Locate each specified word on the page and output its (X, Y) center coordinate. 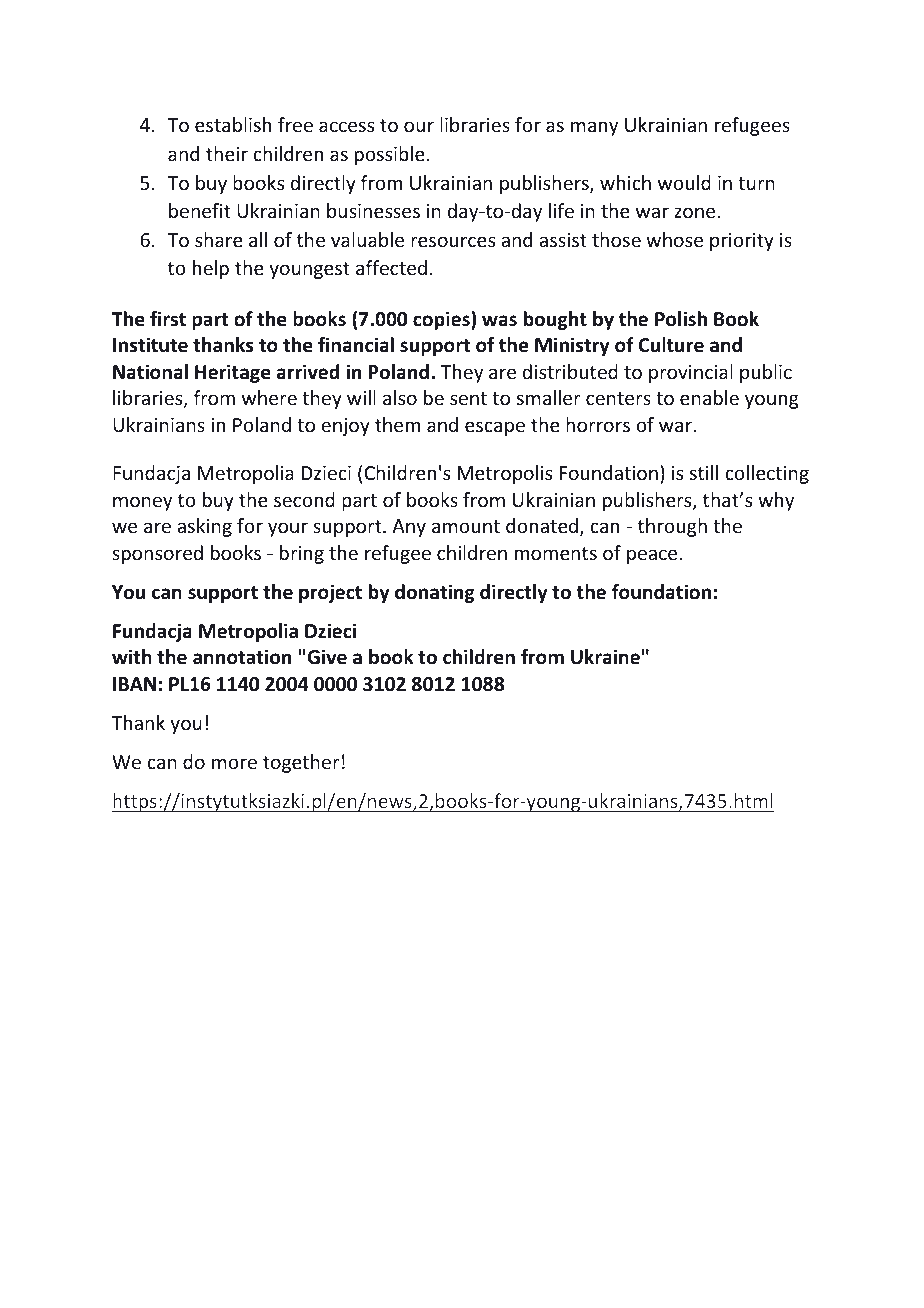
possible (390, 155)
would (684, 182)
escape (495, 428)
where (269, 397)
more (234, 763)
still (704, 472)
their (227, 153)
